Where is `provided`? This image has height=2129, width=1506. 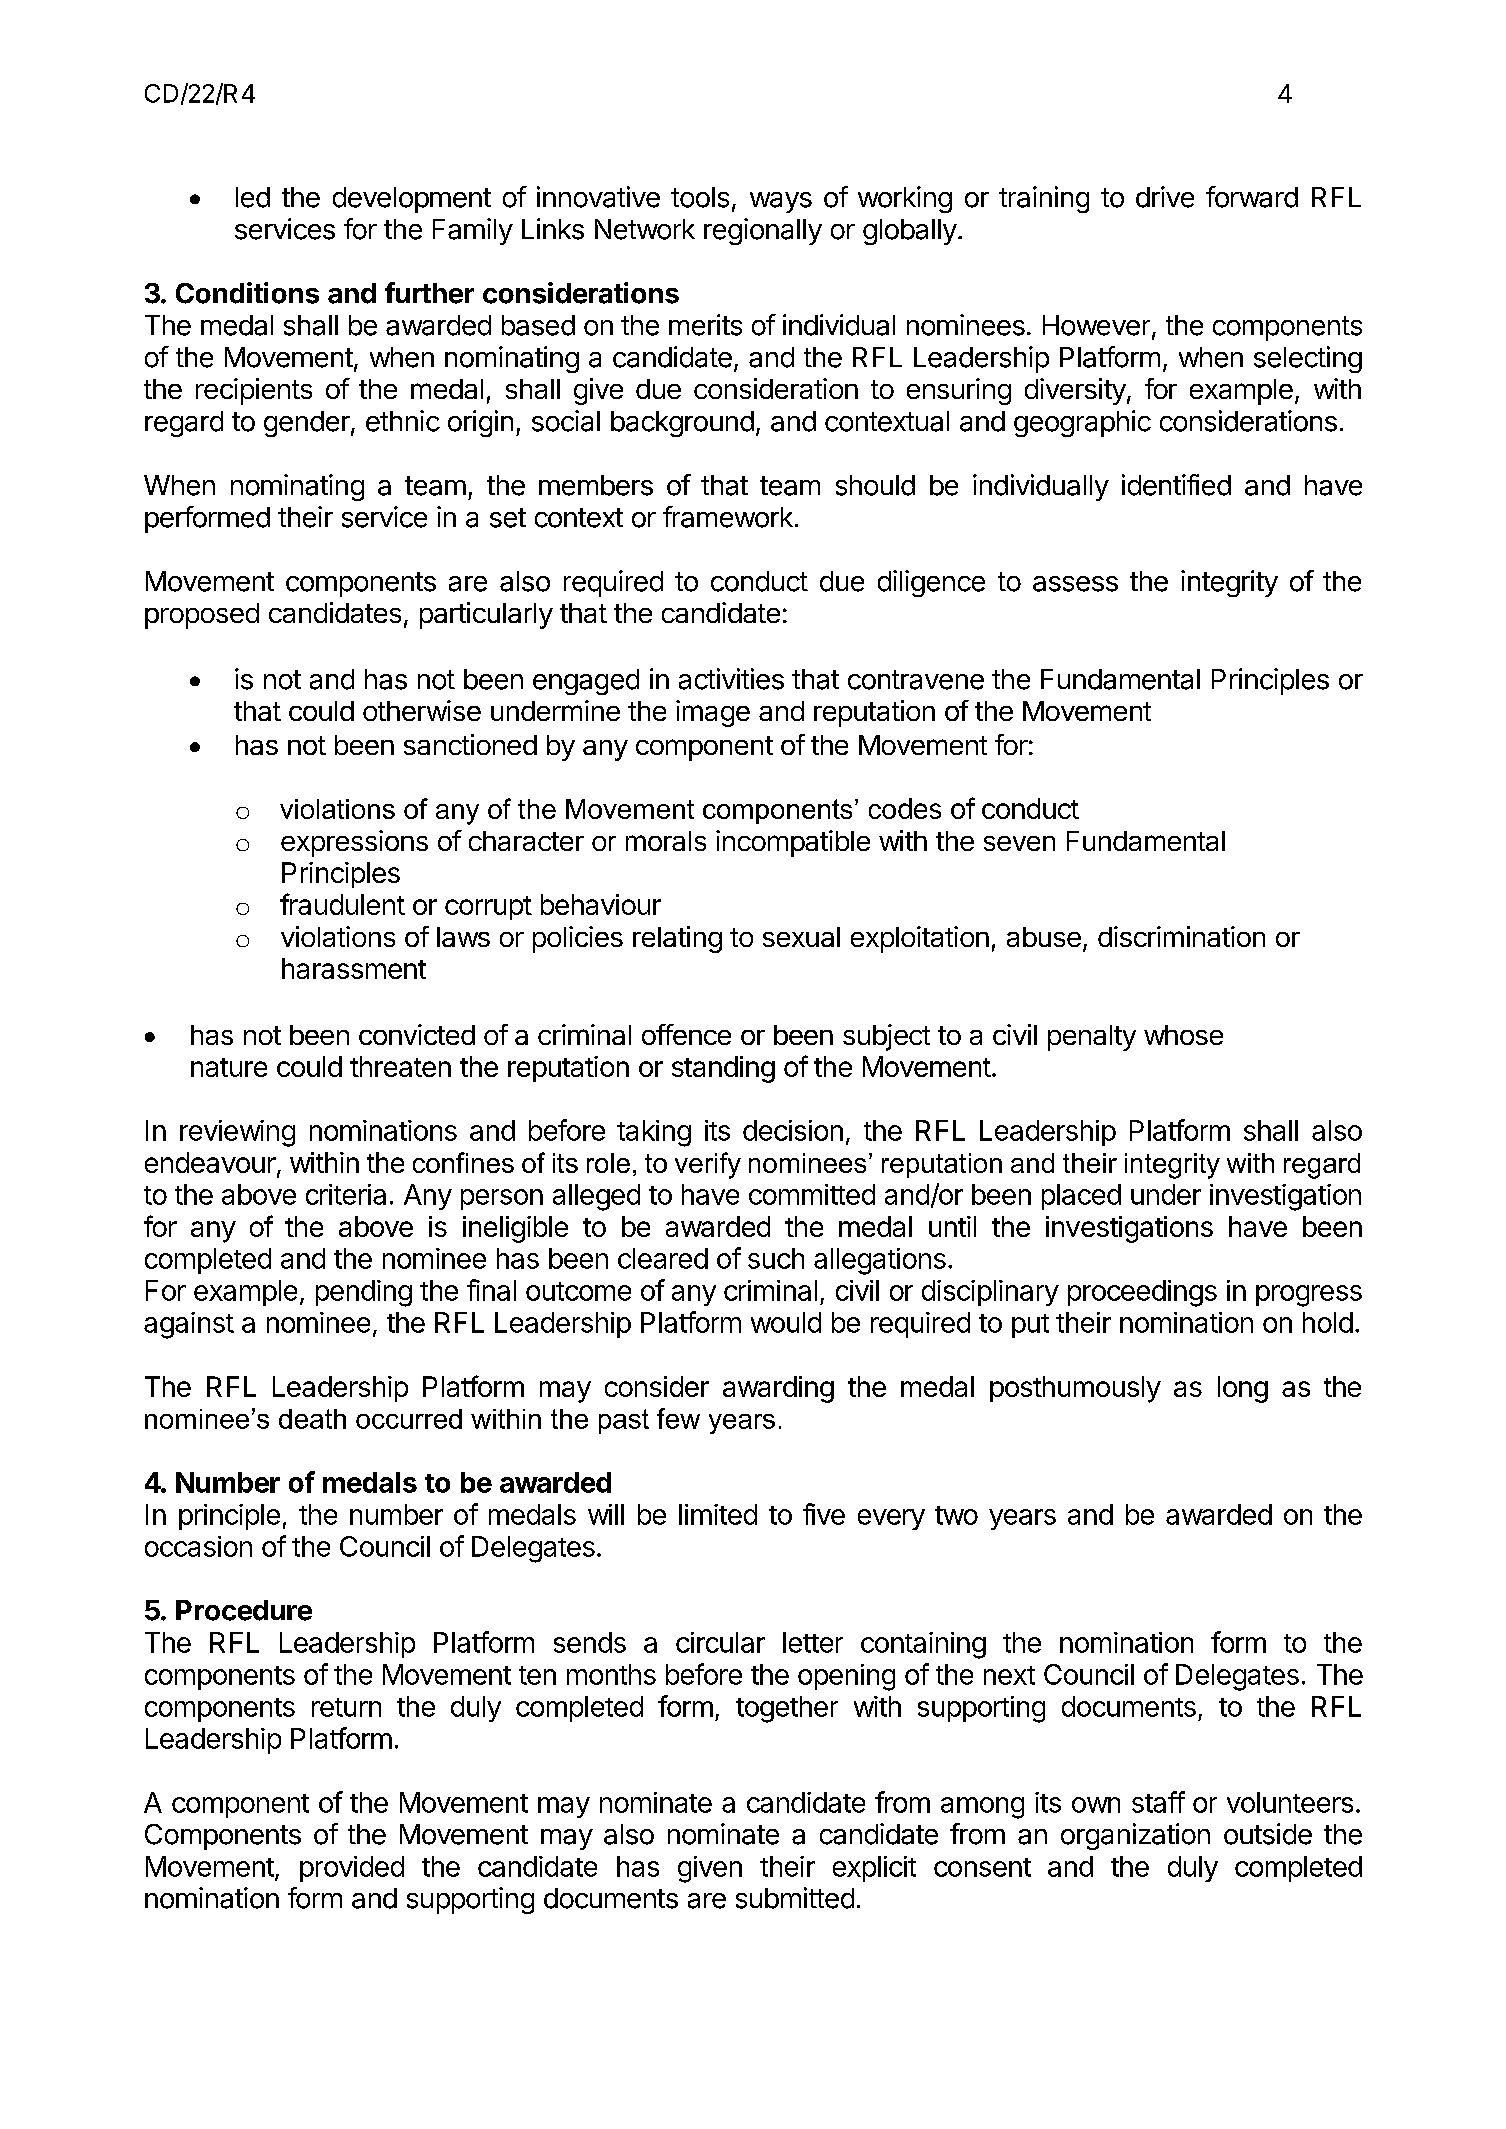 provided is located at coordinates (352, 1869).
